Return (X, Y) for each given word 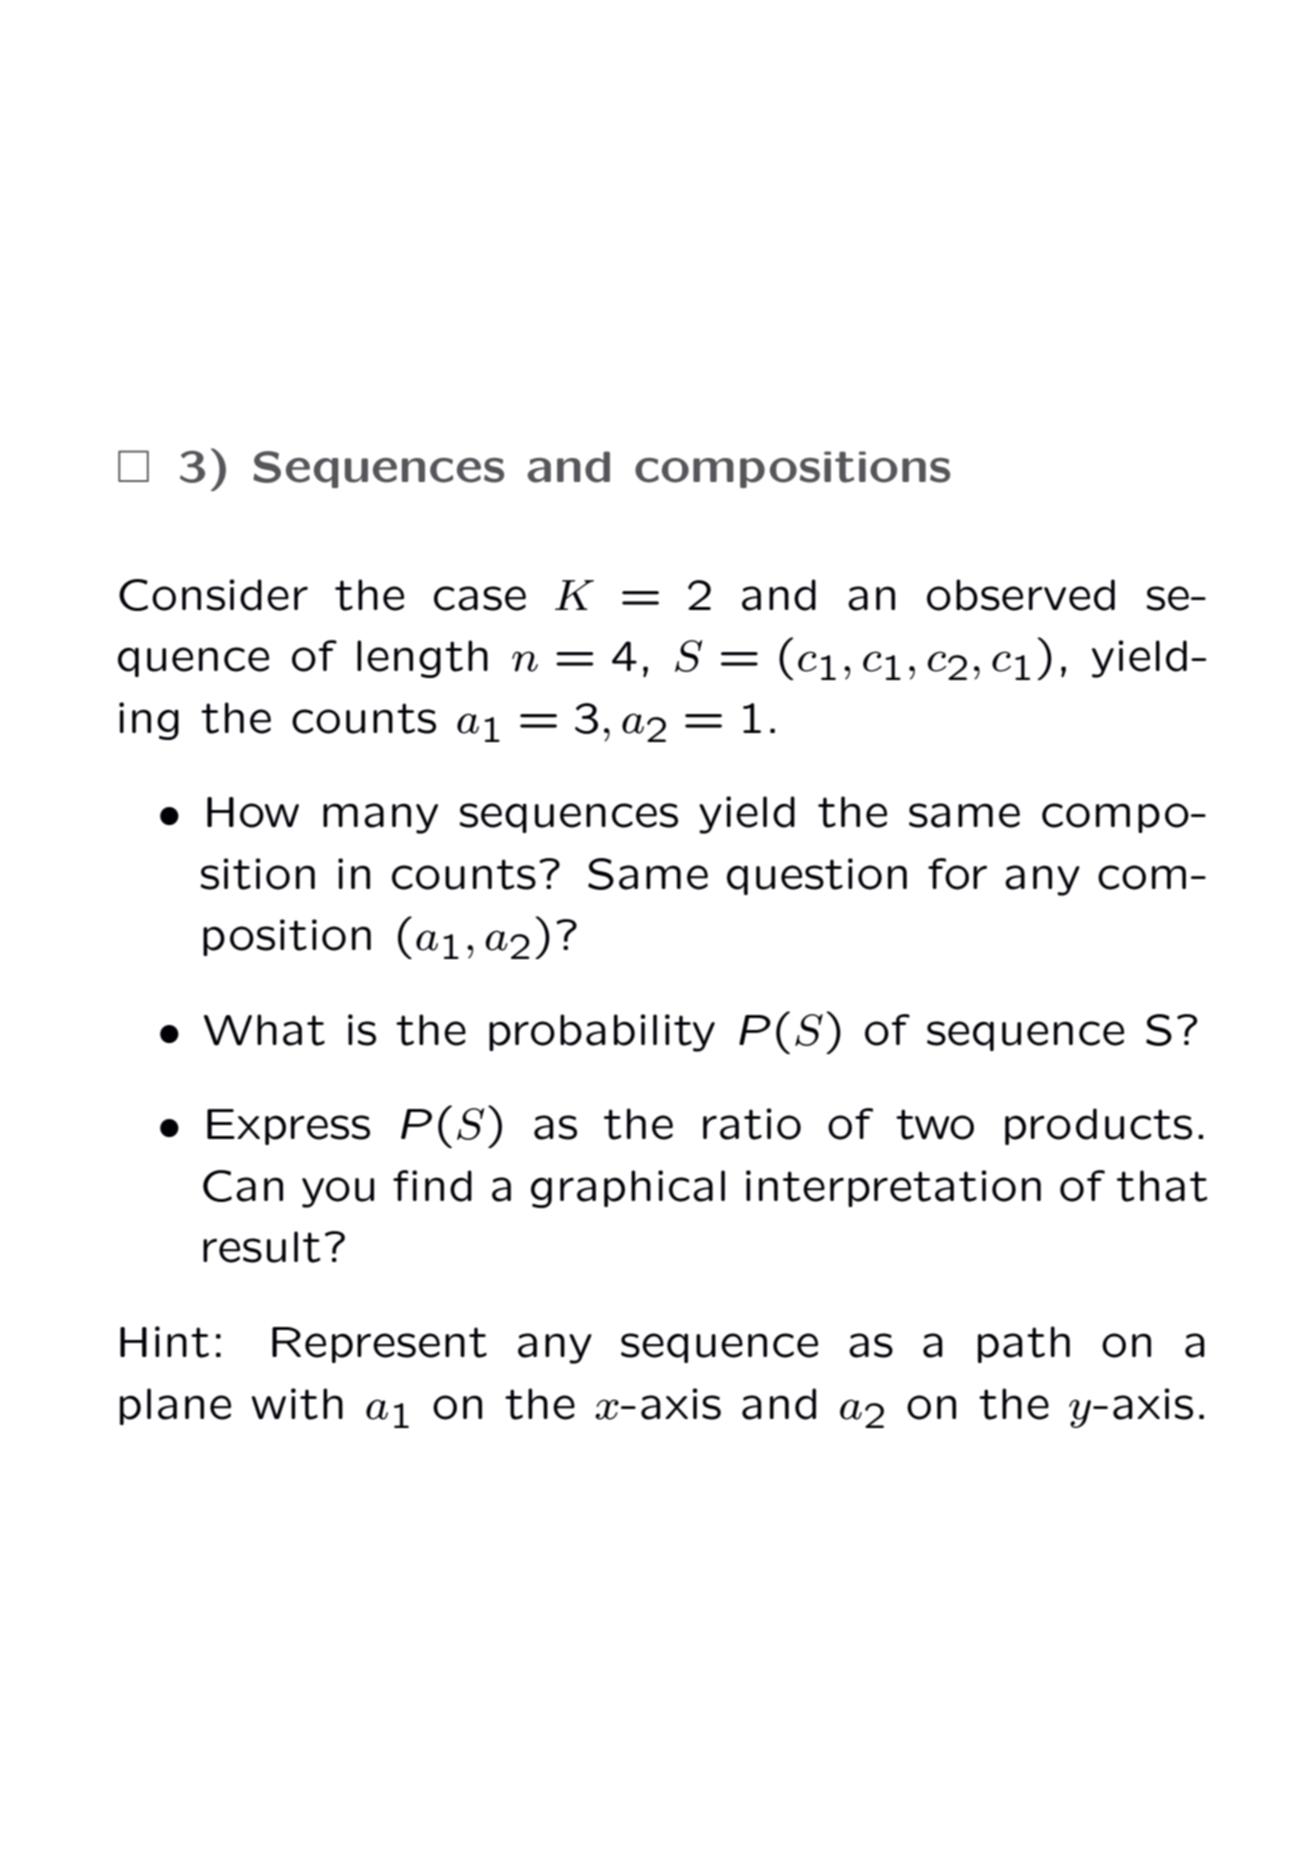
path (1024, 1344)
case (480, 598)
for (957, 874)
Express (288, 1127)
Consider (213, 595)
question (817, 876)
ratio (752, 1124)
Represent (379, 1345)
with (297, 1404)
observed (1021, 595)
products (1098, 1126)
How (253, 812)
